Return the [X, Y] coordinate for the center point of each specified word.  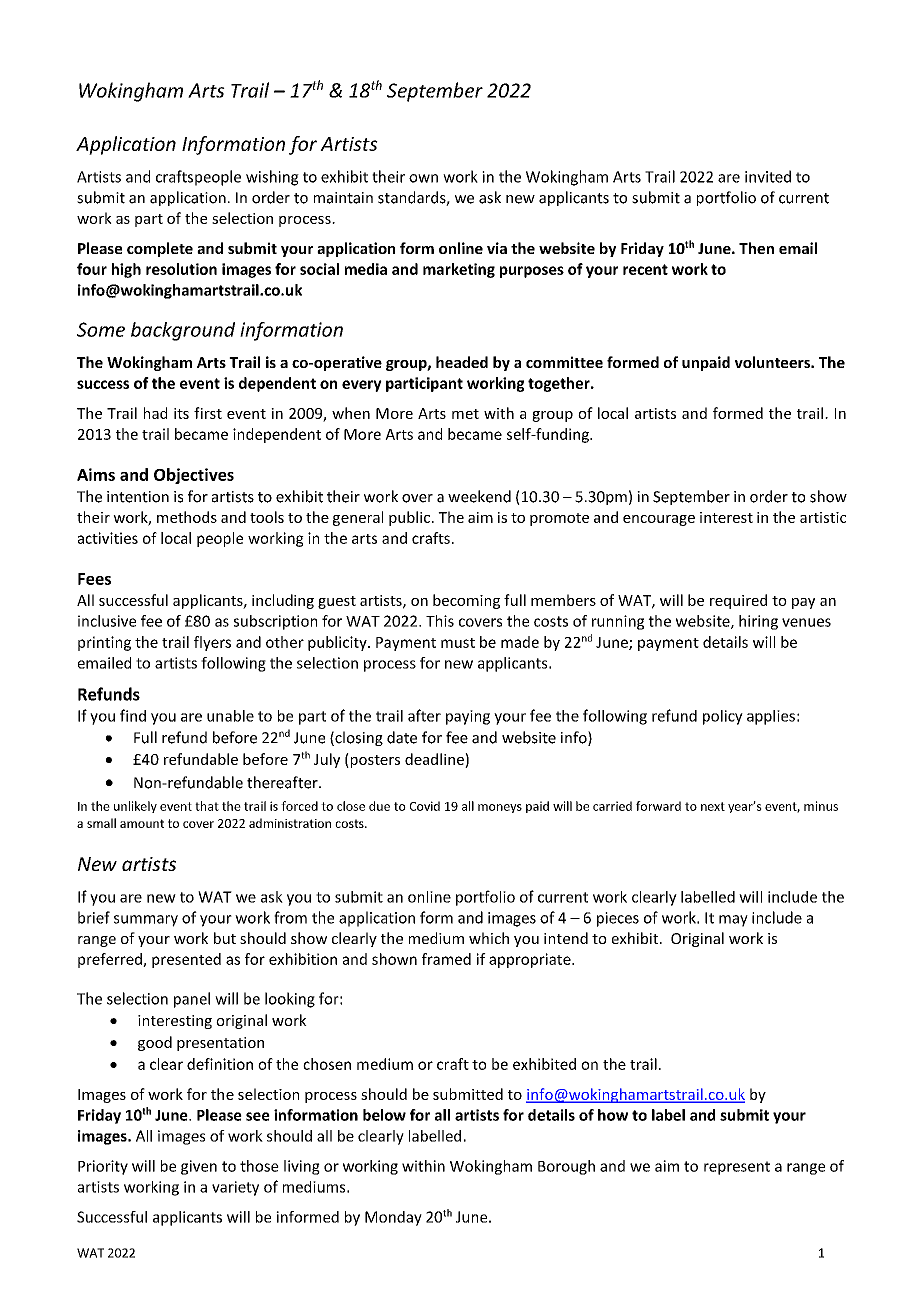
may [733, 921]
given [199, 1167]
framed [446, 959]
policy [723, 717]
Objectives [194, 476]
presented [186, 960]
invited [768, 176]
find [133, 715]
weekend [479, 496]
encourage [659, 520]
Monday [393, 1218]
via [497, 248]
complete [160, 249]
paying [468, 717]
